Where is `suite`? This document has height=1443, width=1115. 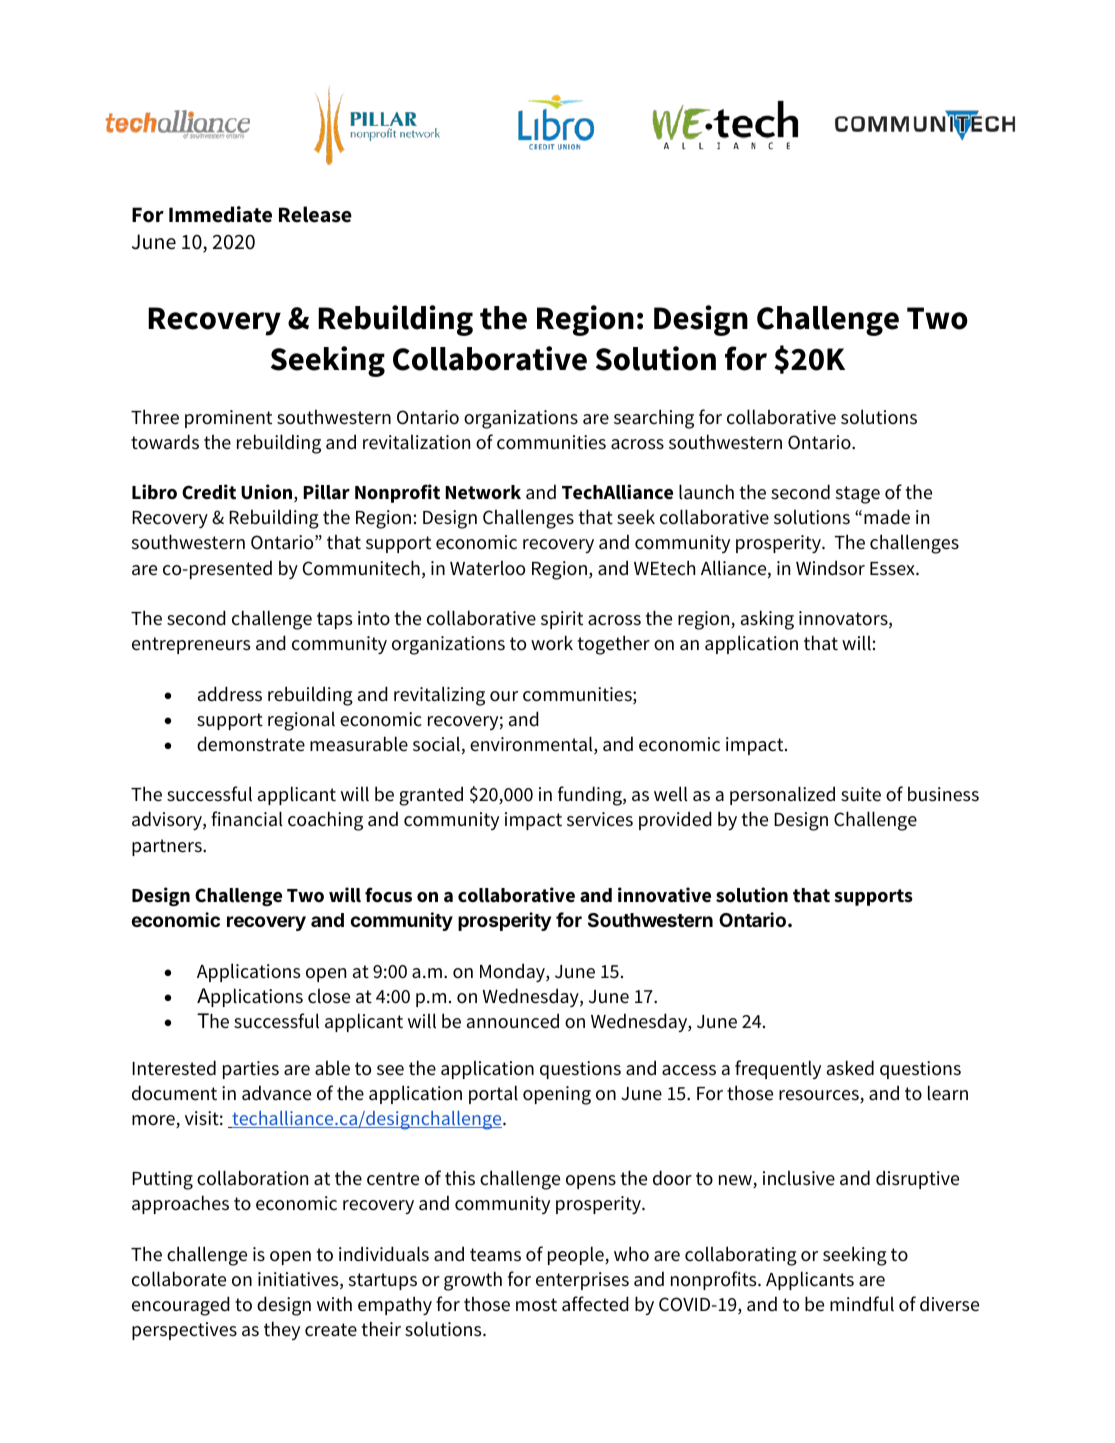 suite is located at coordinates (861, 794).
